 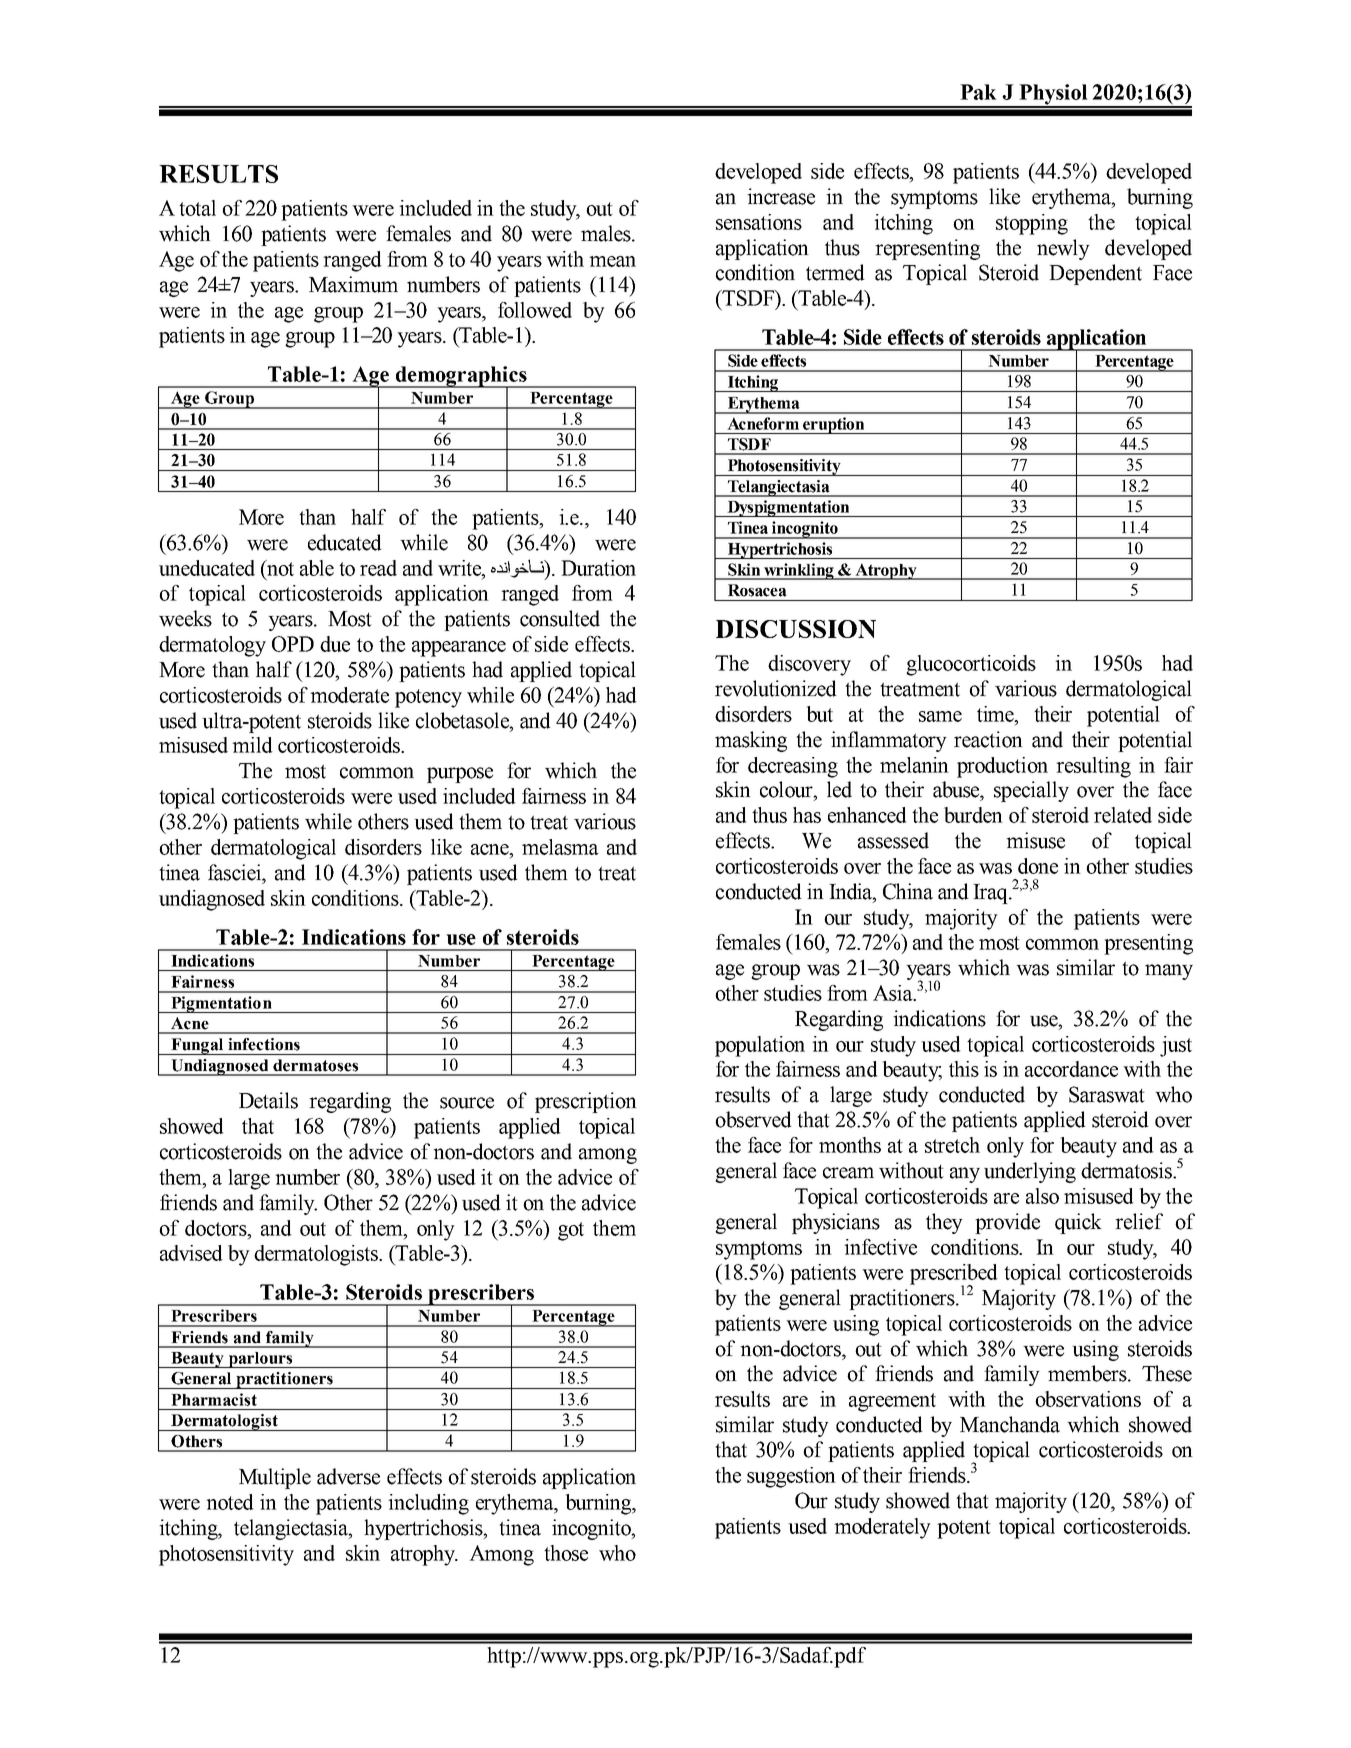 I want to click on Physiol, so click(x=1053, y=95).
